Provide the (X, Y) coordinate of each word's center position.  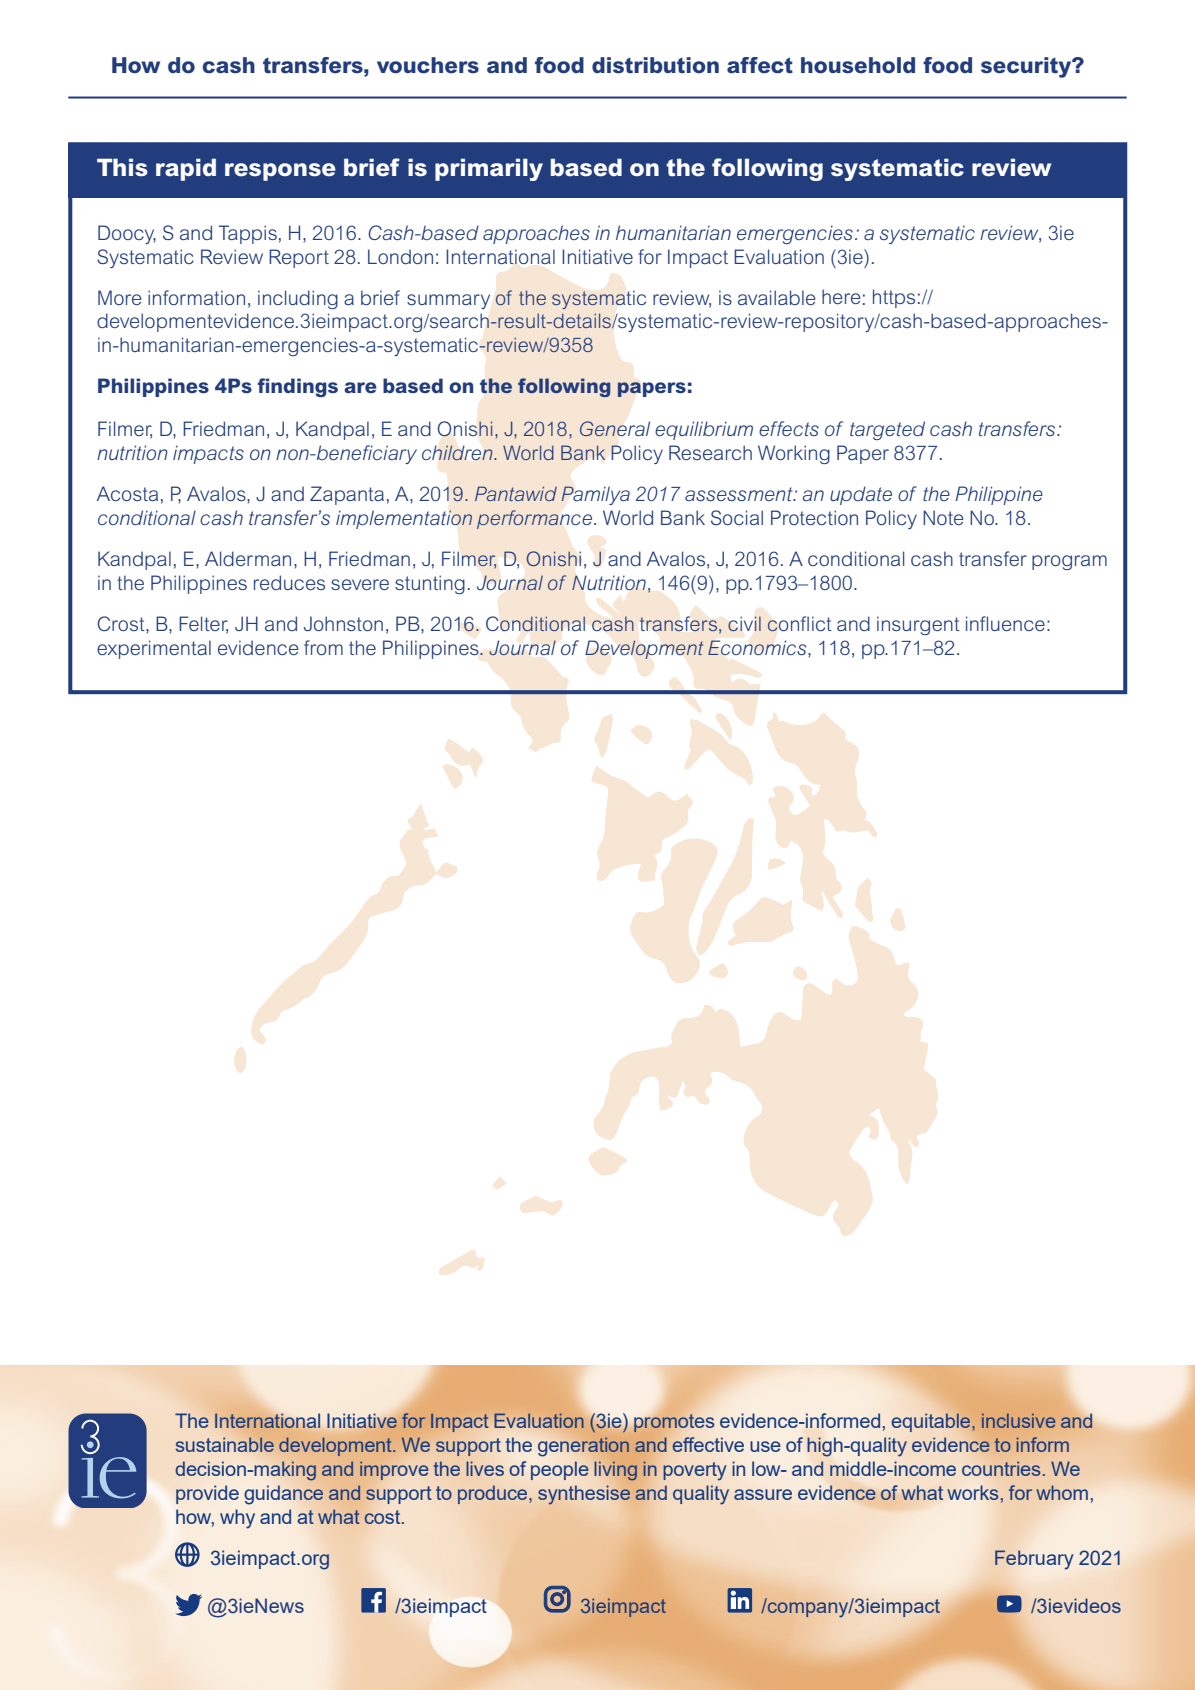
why (237, 1519)
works (974, 1492)
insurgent (918, 625)
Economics (758, 647)
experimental (154, 649)
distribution (655, 65)
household (858, 65)
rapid (186, 169)
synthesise (584, 1495)
